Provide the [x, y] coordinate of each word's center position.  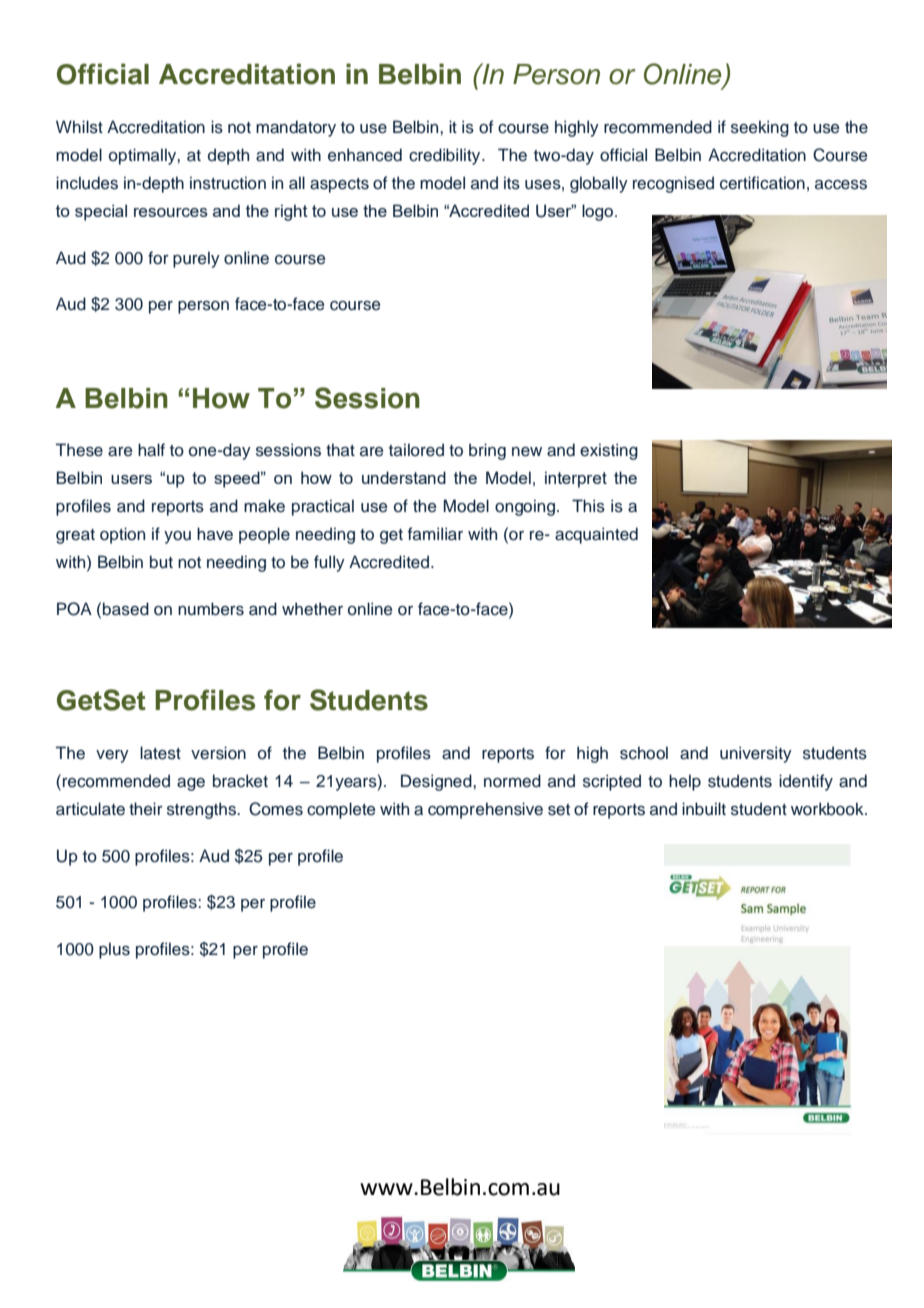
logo [599, 212]
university [756, 754]
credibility [446, 156]
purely [196, 259]
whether [312, 609]
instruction [228, 183]
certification [762, 183]
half [151, 450]
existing [609, 451]
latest [160, 753]
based [126, 609]
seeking [760, 128]
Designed [437, 782]
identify [806, 782]
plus [114, 950]
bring [487, 451]
